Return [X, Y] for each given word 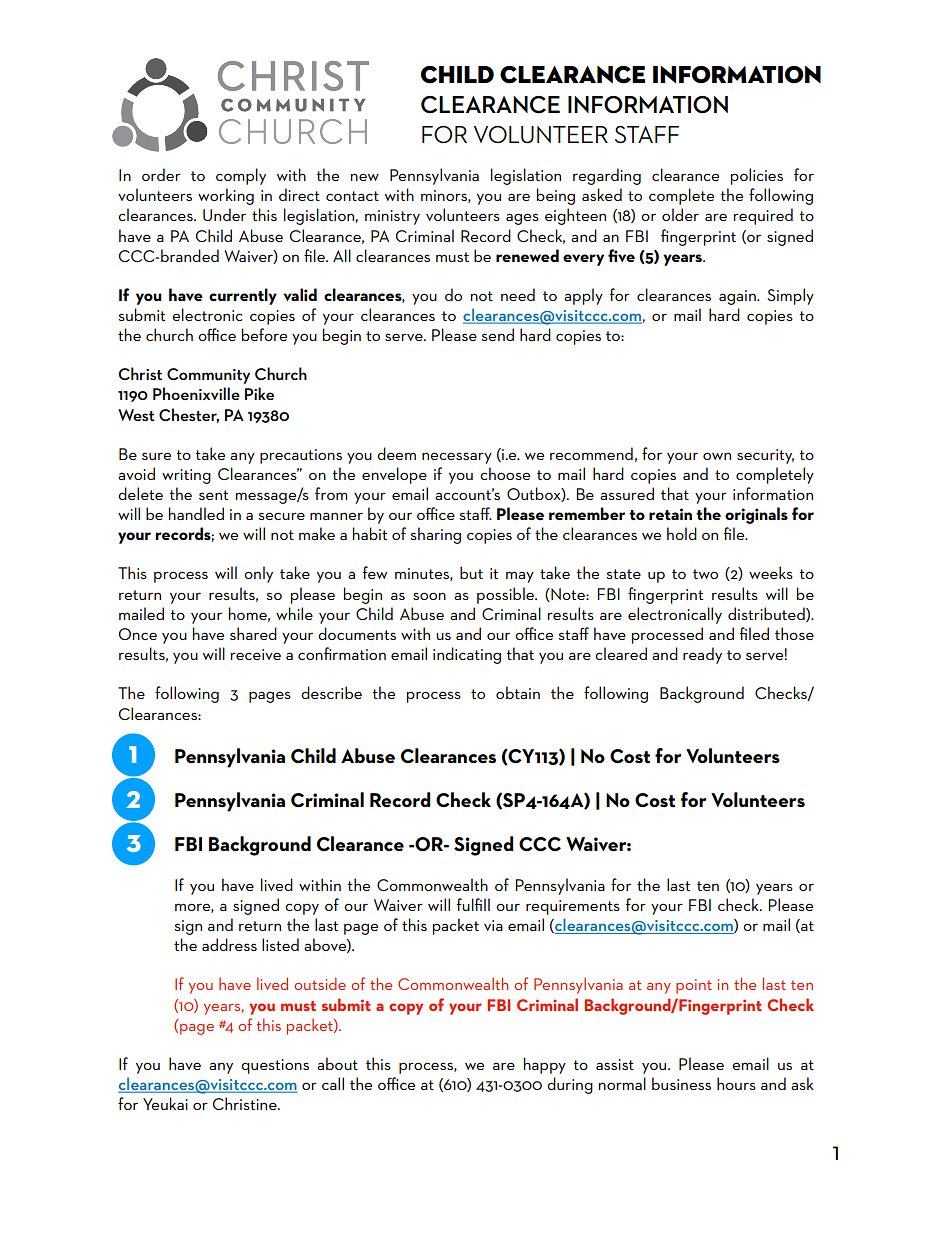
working [226, 196]
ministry [392, 217]
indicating [467, 655]
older [680, 214]
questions [275, 1066]
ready [702, 655]
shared [253, 633]
